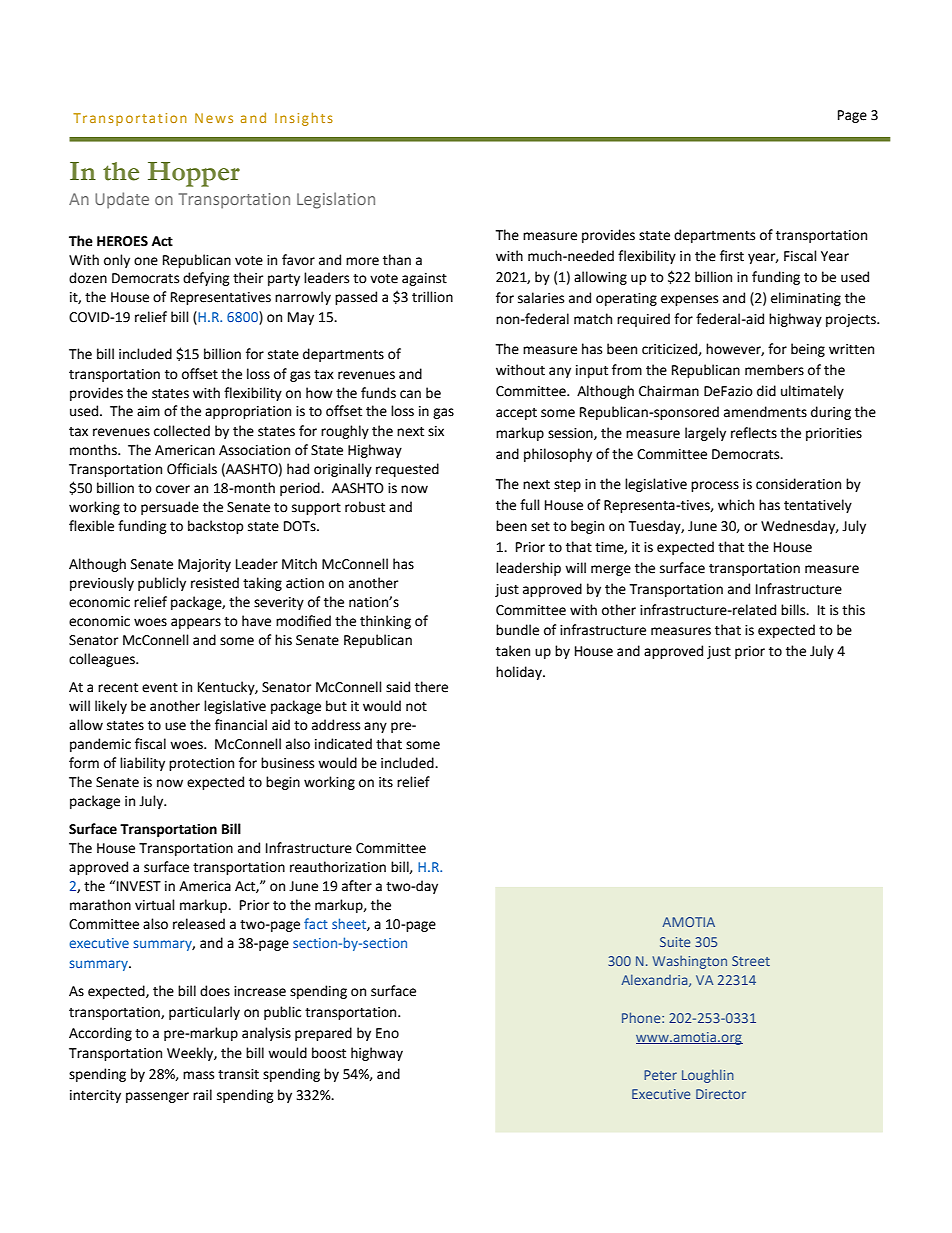 The image size is (952, 1233). Describe the element at coordinates (387, 1033) in the document. I see `Eno` at that location.
